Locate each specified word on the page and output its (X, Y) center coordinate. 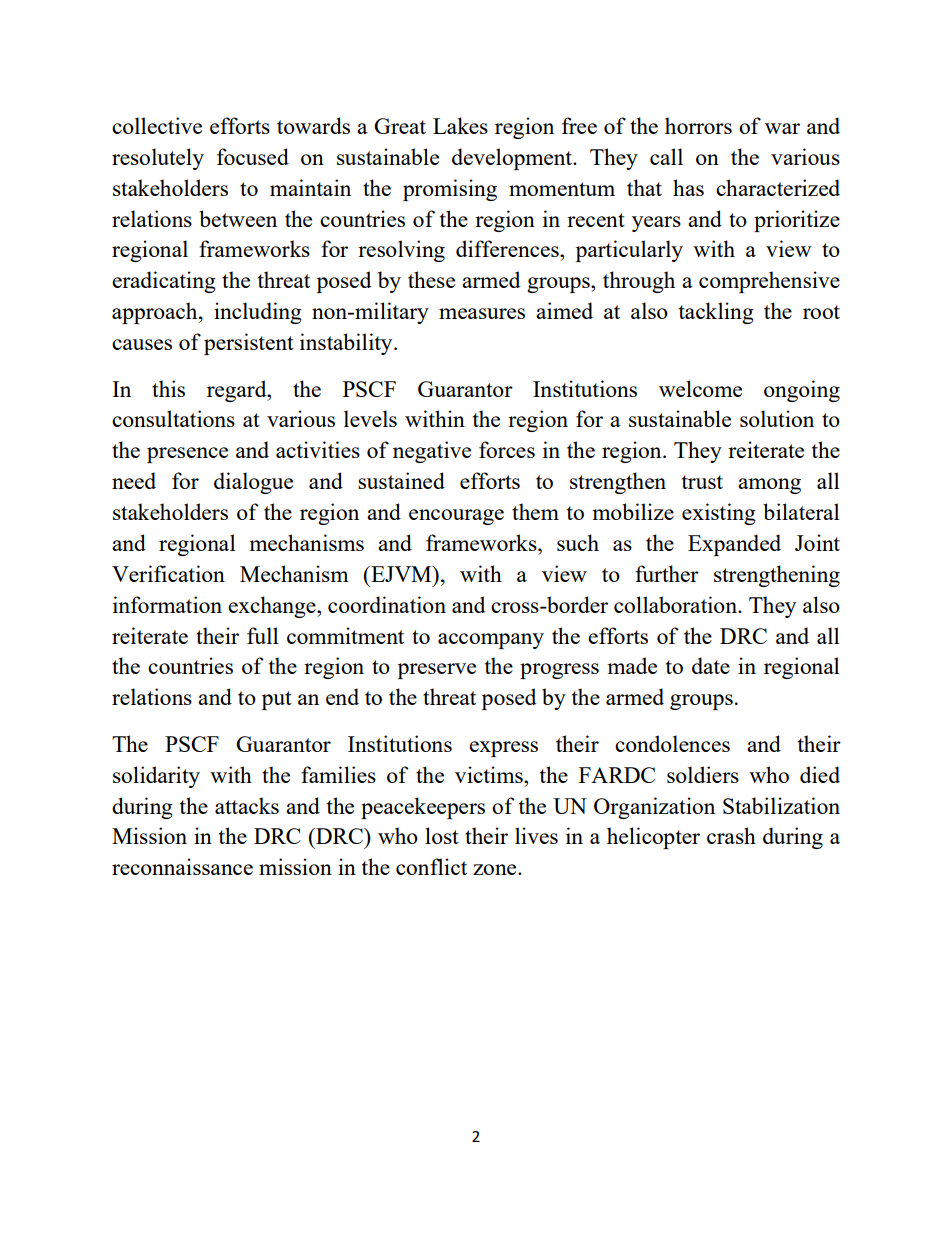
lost (442, 835)
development (513, 159)
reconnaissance (182, 866)
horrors (698, 125)
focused (253, 156)
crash (731, 835)
